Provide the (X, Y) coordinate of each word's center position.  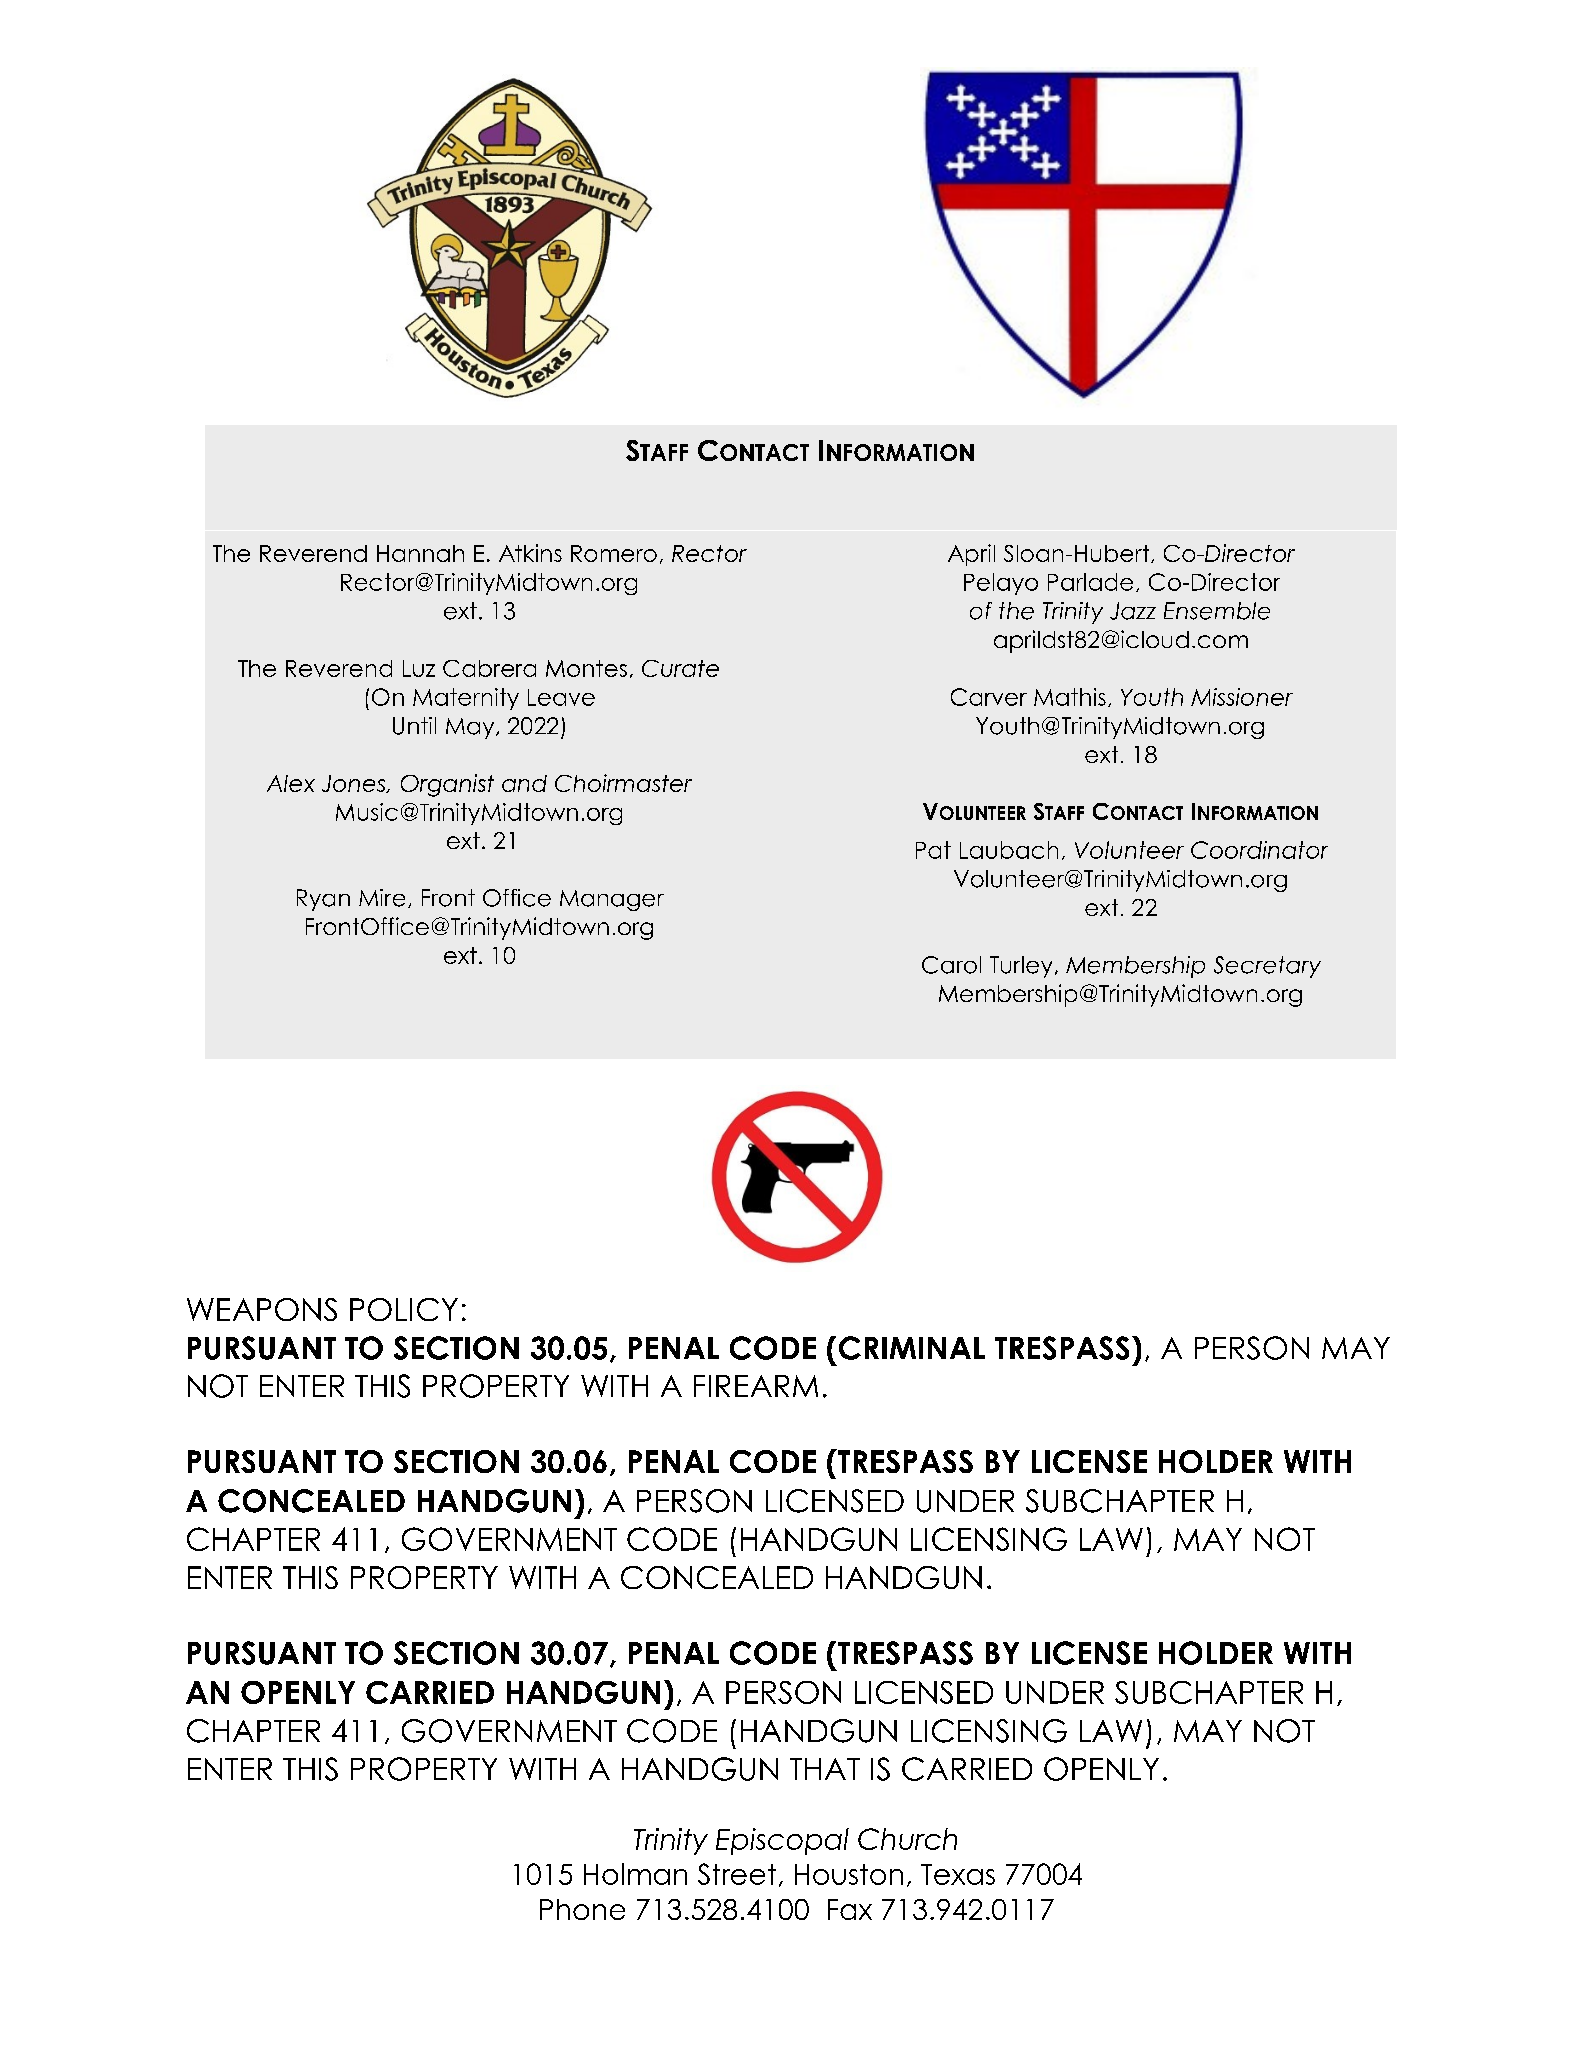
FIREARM (756, 1386)
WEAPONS (262, 1309)
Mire (382, 898)
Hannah (420, 553)
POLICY (404, 1309)
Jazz (1133, 611)
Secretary (1267, 967)
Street (737, 1874)
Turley (1021, 967)
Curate (680, 668)
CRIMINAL (912, 1348)
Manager (612, 900)
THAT (825, 1769)
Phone (582, 1909)
